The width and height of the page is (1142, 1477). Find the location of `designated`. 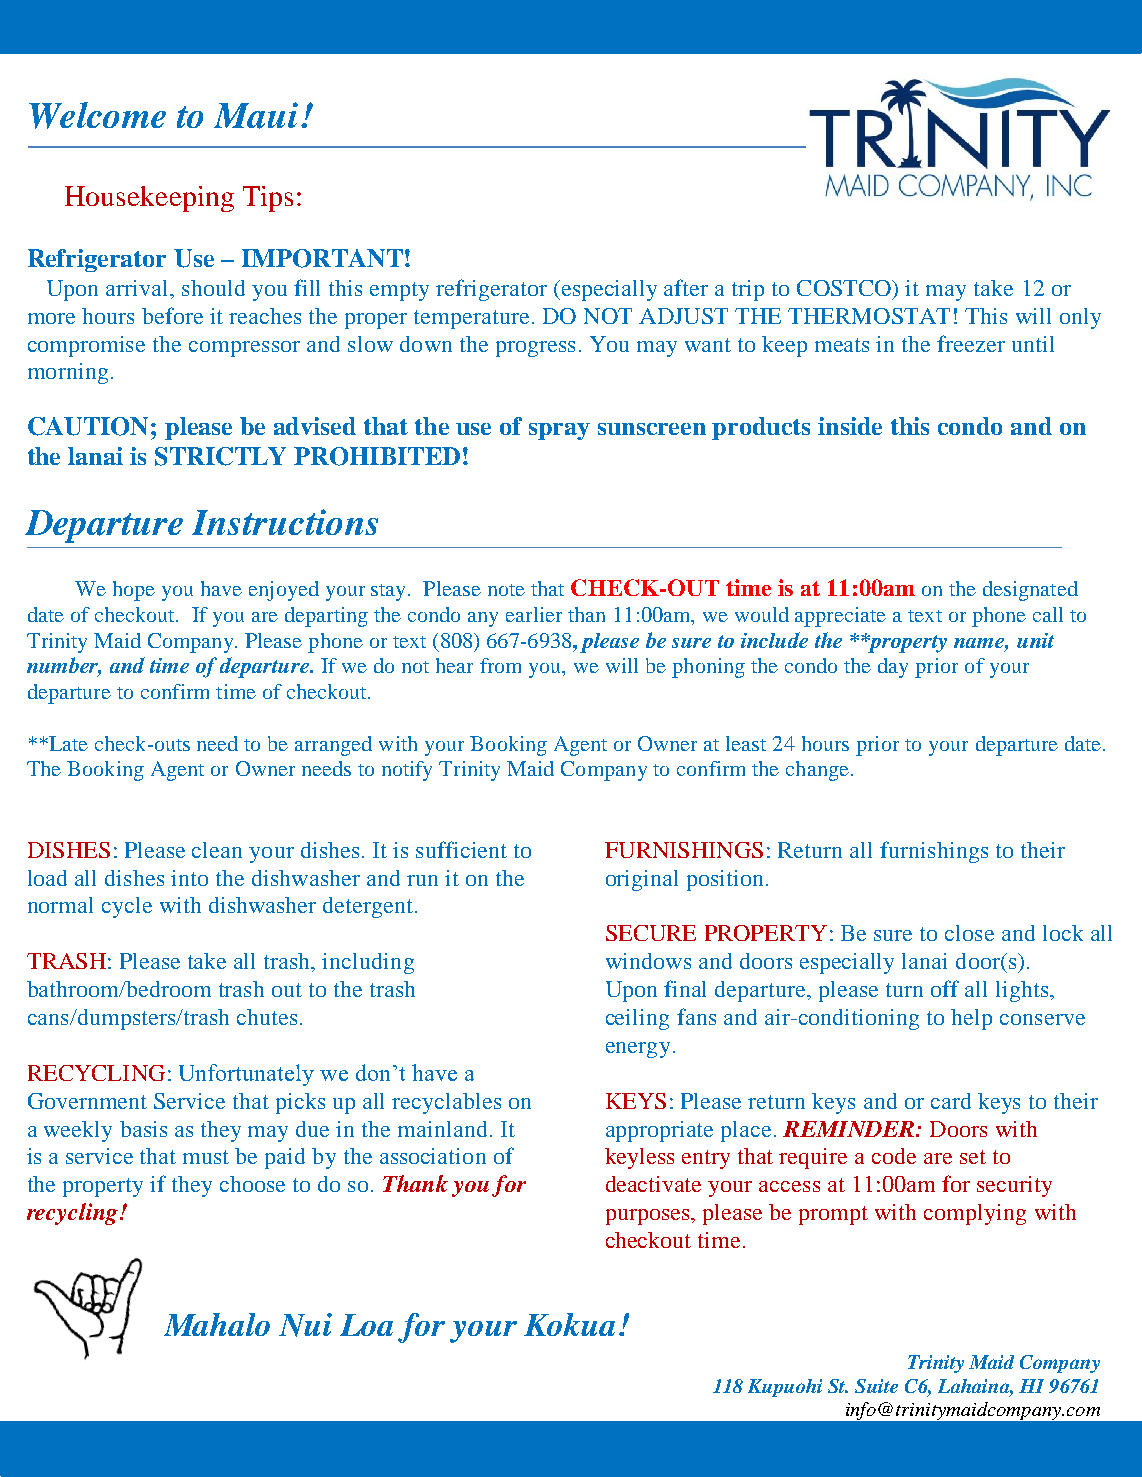

designated is located at coordinates (1030, 591).
